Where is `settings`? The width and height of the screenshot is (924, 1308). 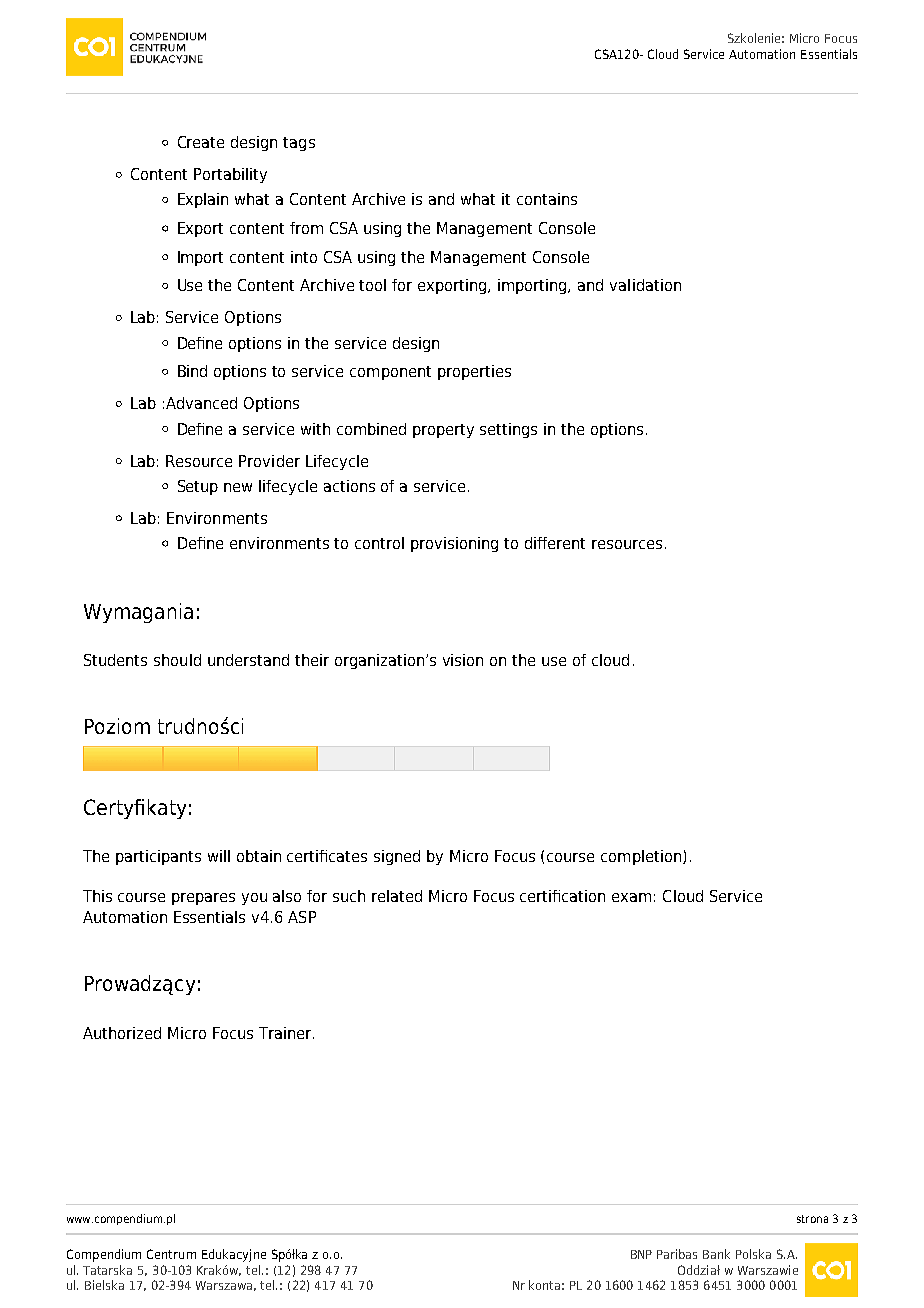 settings is located at coordinates (508, 430).
